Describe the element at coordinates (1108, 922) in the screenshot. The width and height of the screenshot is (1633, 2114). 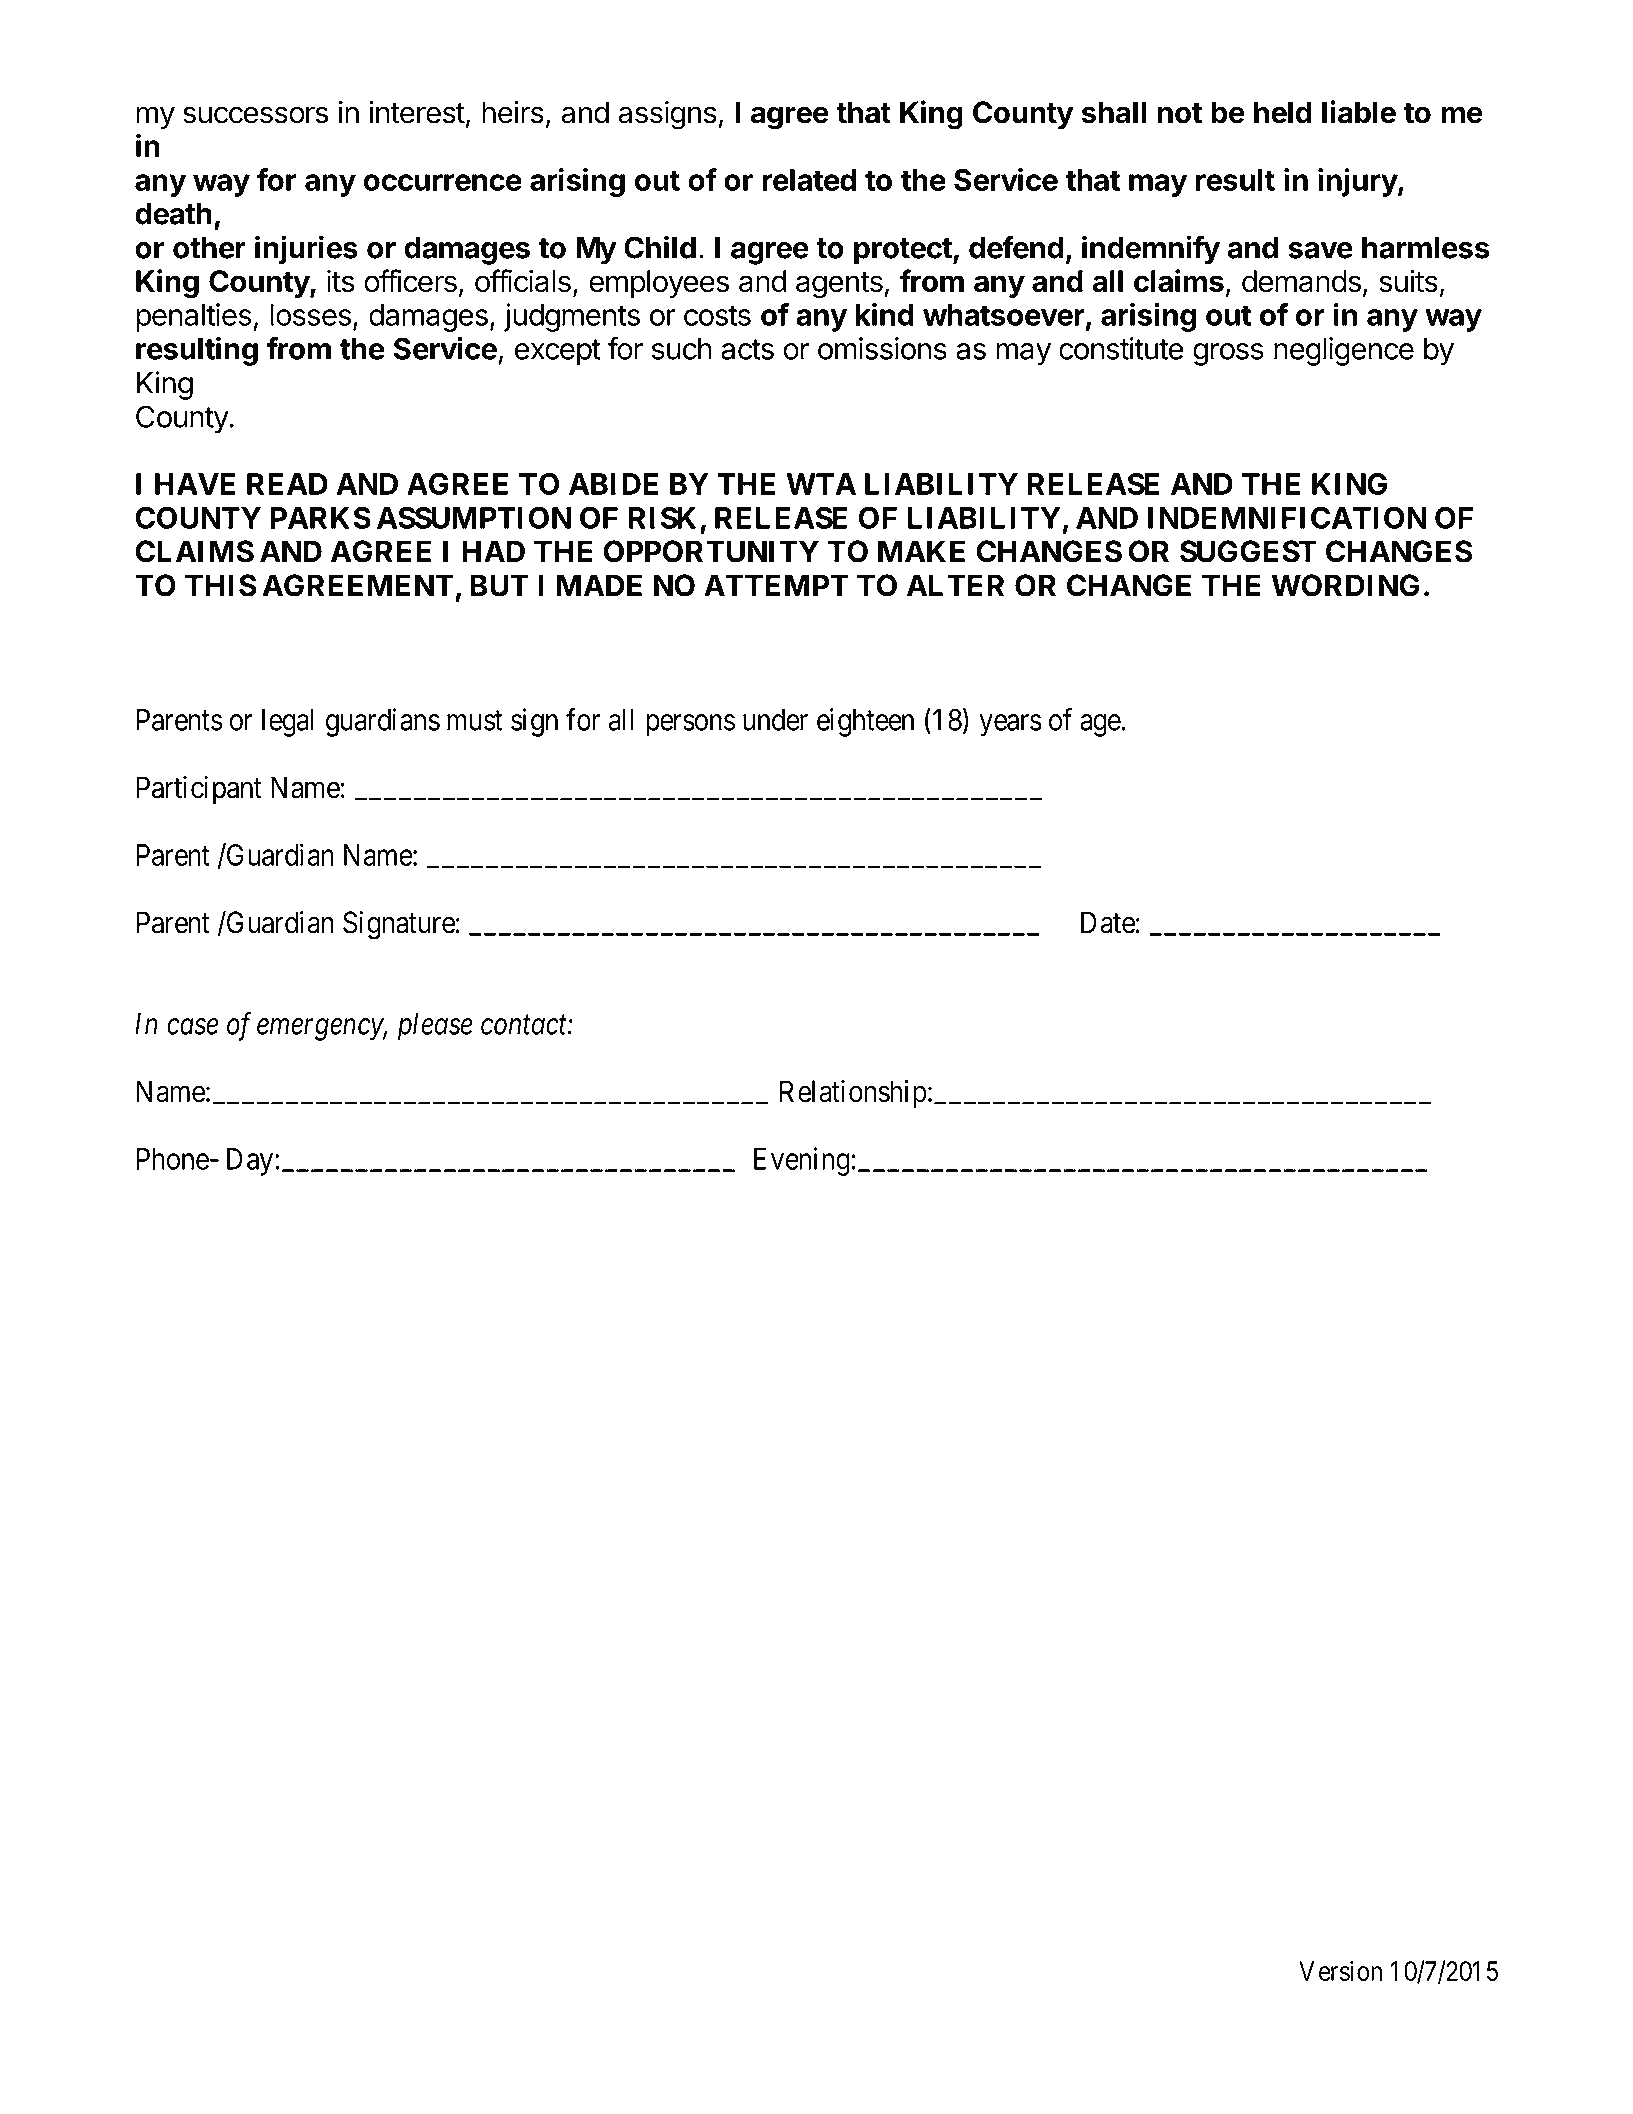
I see `Date` at that location.
